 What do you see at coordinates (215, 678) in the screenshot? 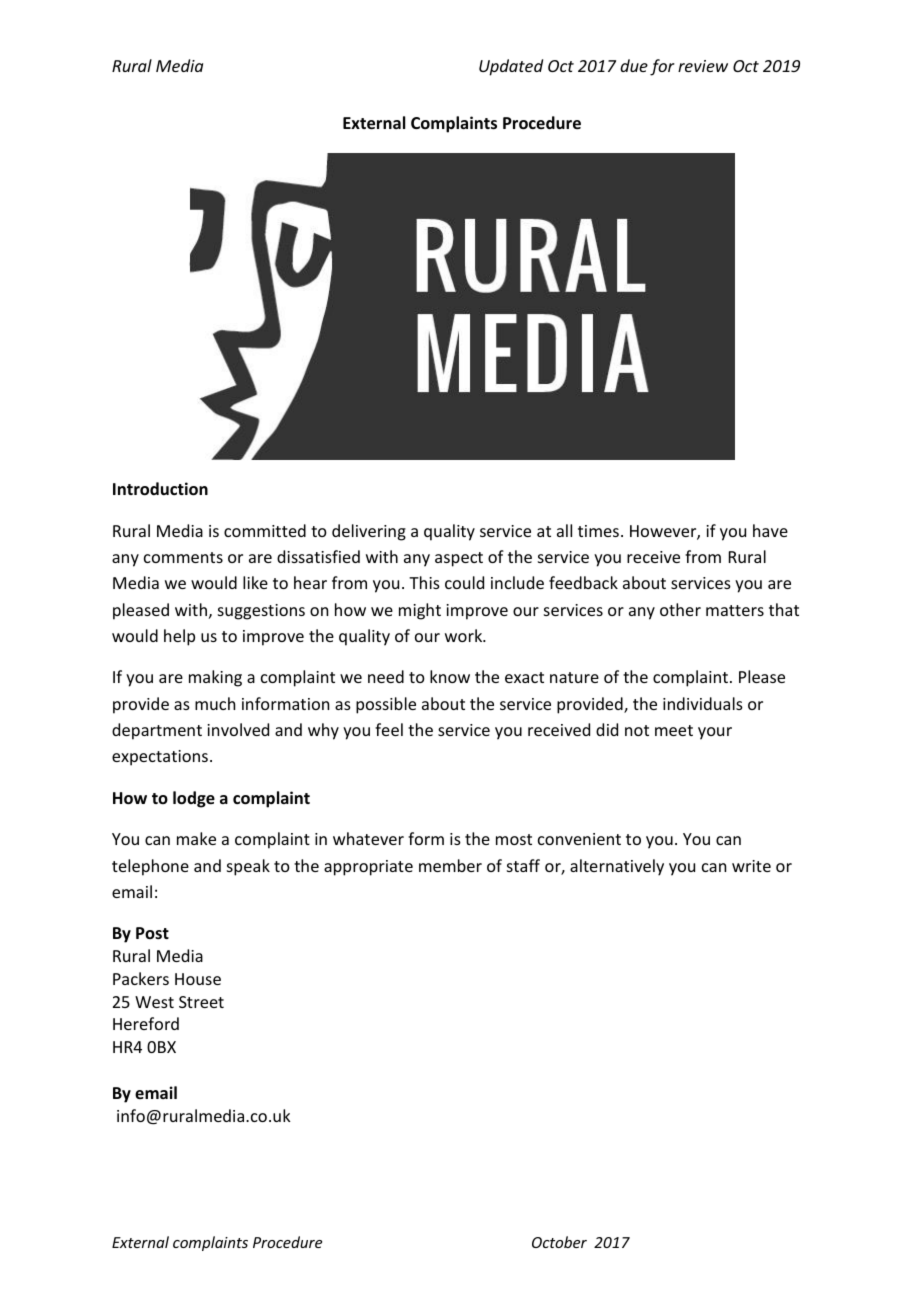
I see `making` at bounding box center [215, 678].
